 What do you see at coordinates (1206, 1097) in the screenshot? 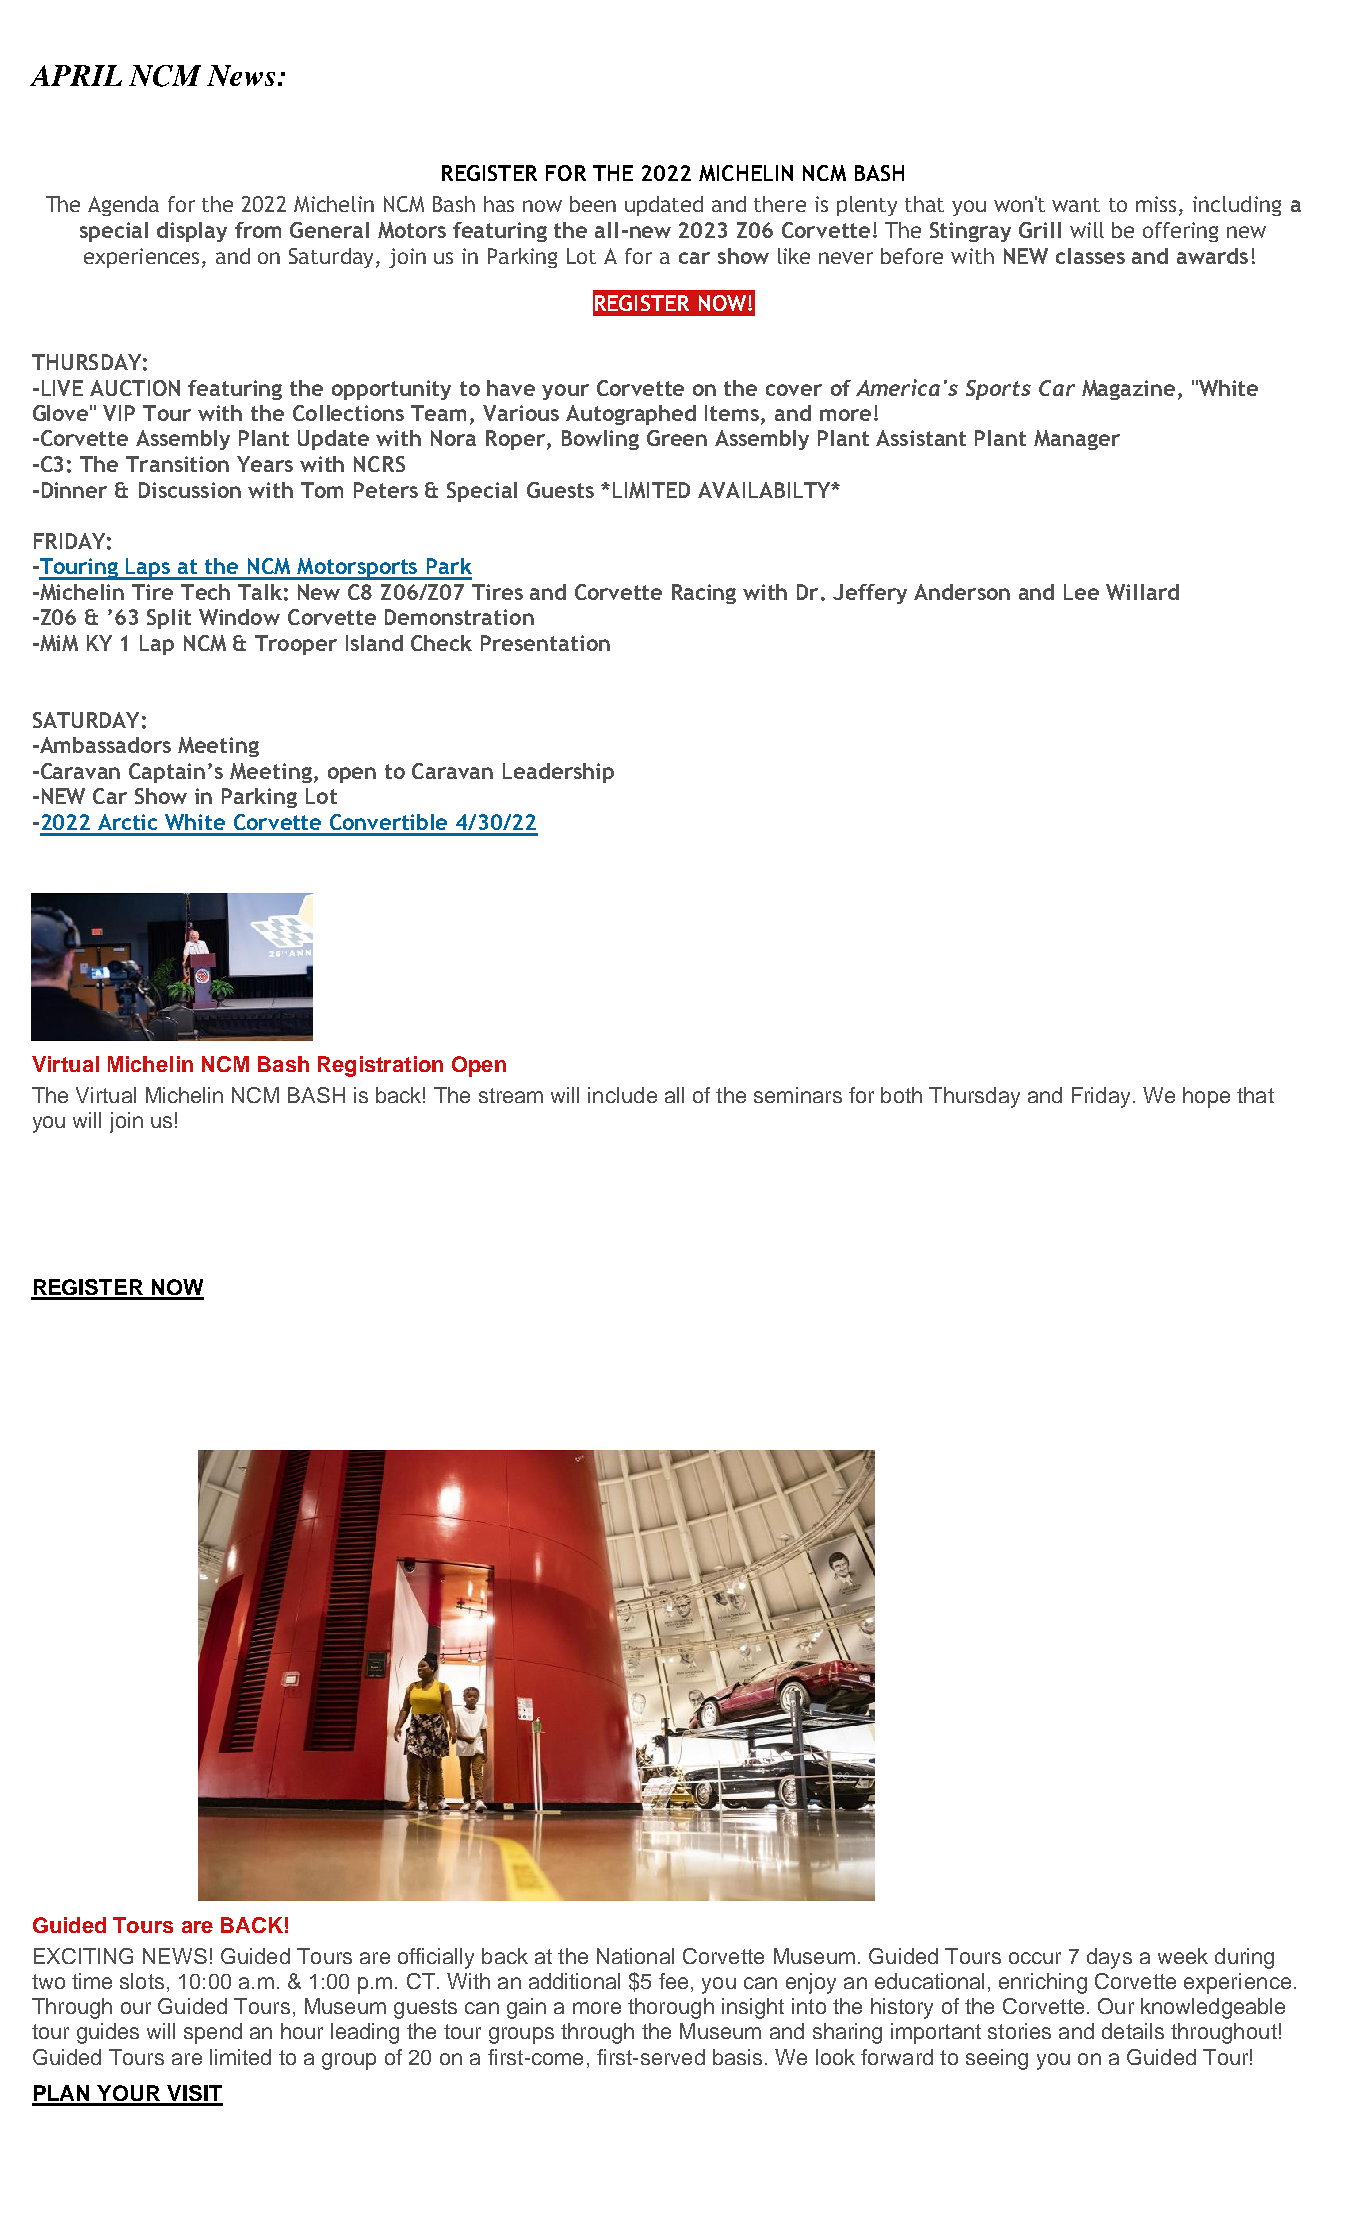
I see `hope` at bounding box center [1206, 1097].
